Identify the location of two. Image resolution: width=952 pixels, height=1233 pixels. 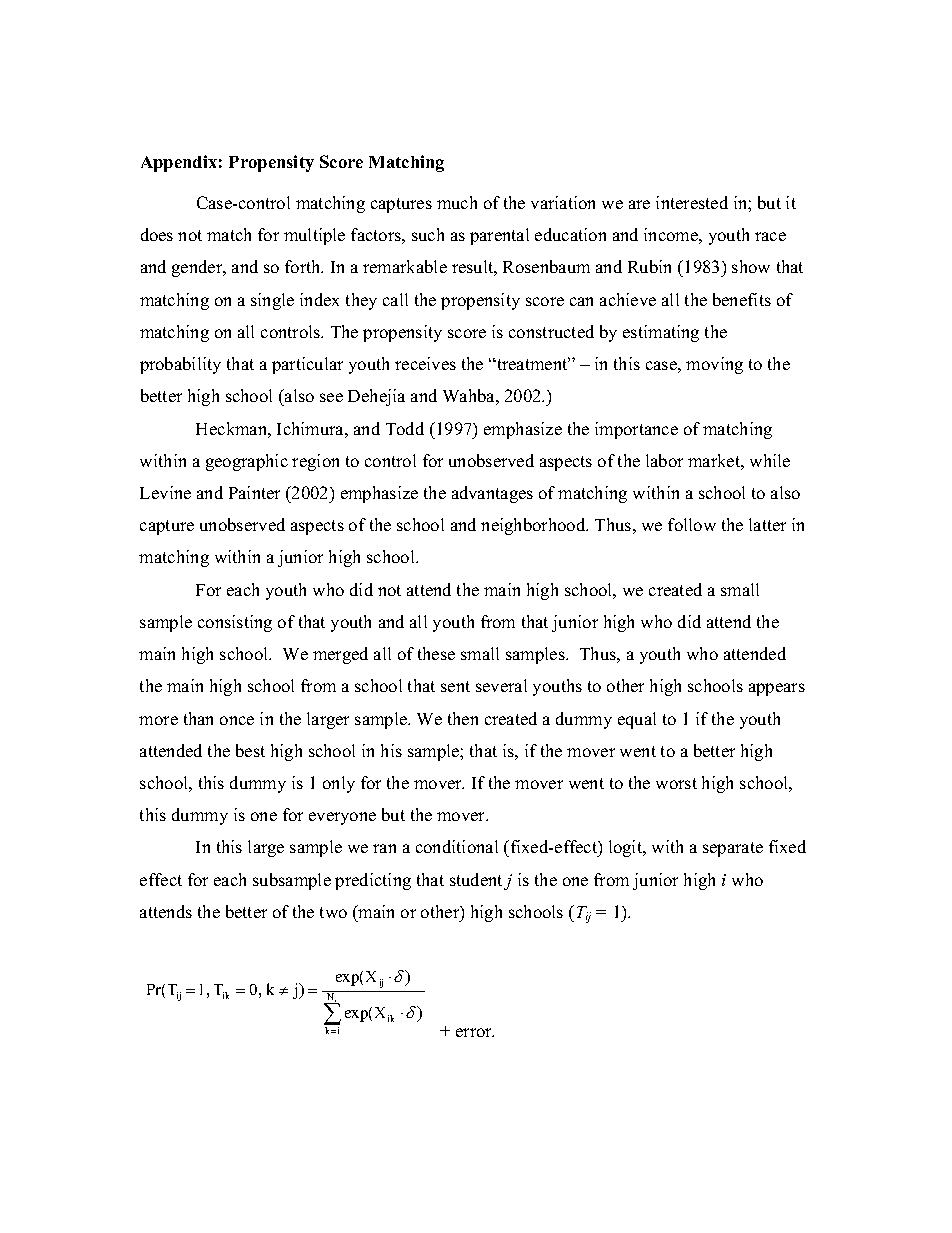
(333, 912).
